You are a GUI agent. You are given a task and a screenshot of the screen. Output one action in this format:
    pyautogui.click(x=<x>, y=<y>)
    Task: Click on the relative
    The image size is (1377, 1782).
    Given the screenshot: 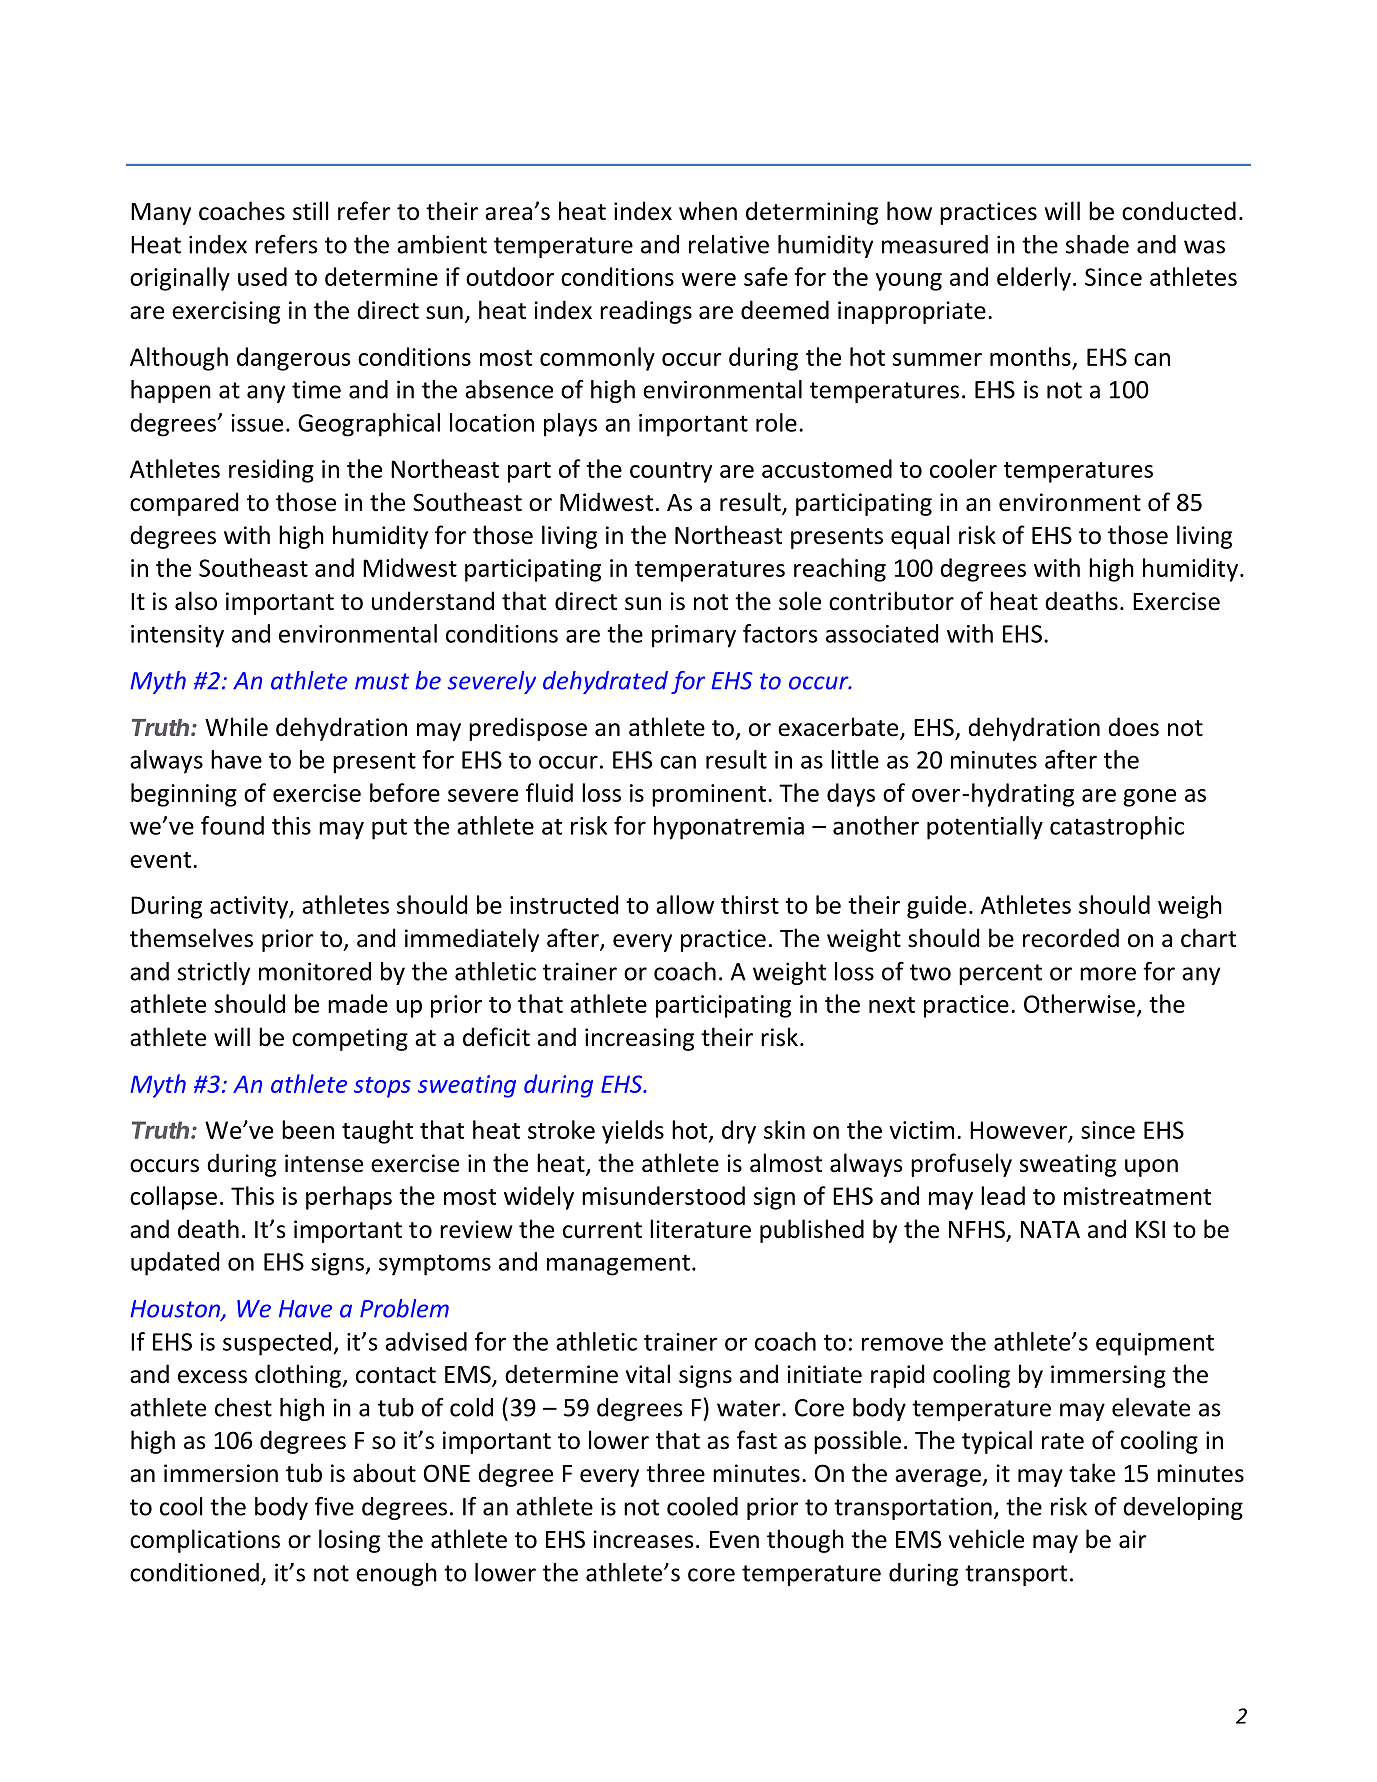 What is the action you would take?
    pyautogui.click(x=729, y=244)
